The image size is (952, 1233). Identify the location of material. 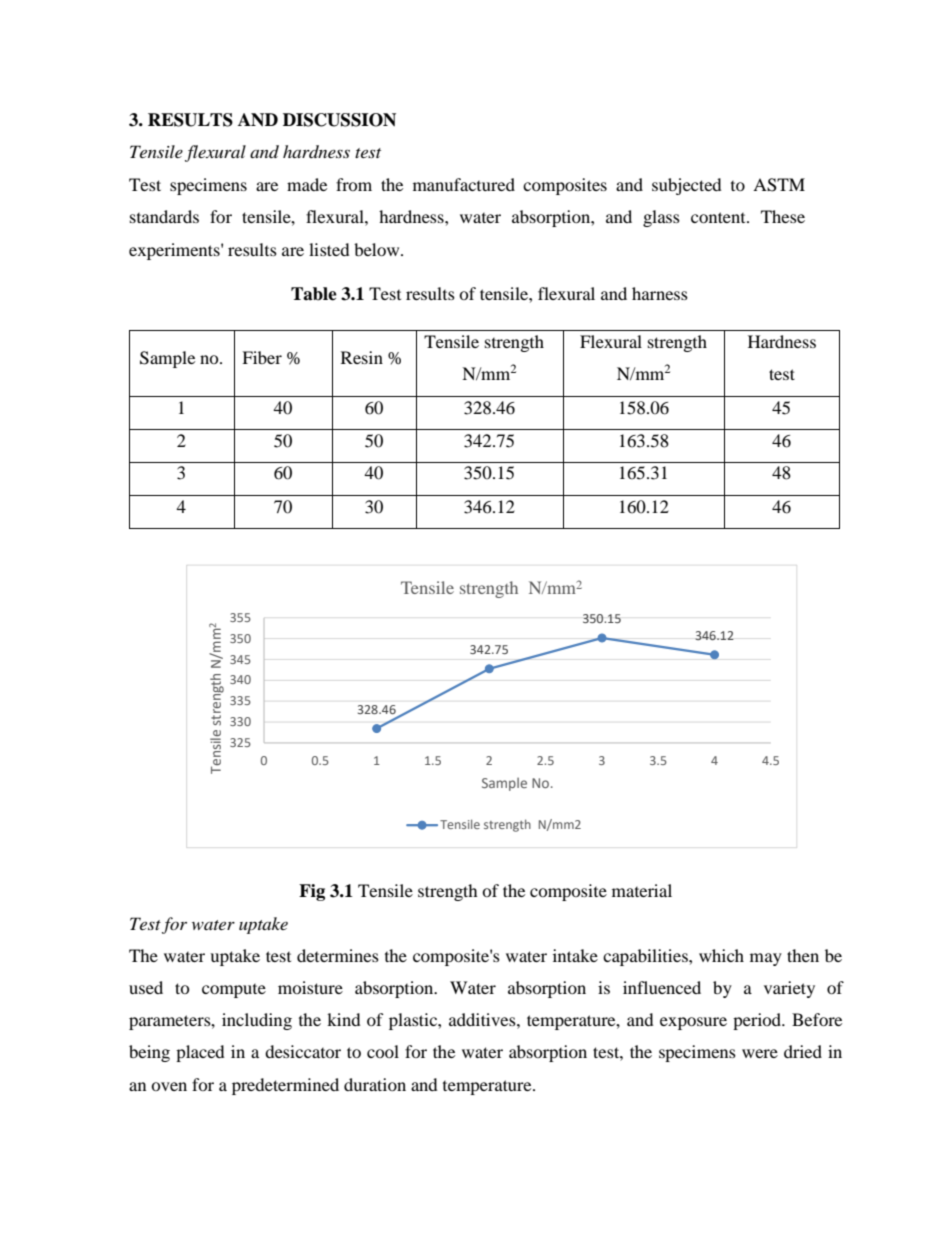
(642, 890).
